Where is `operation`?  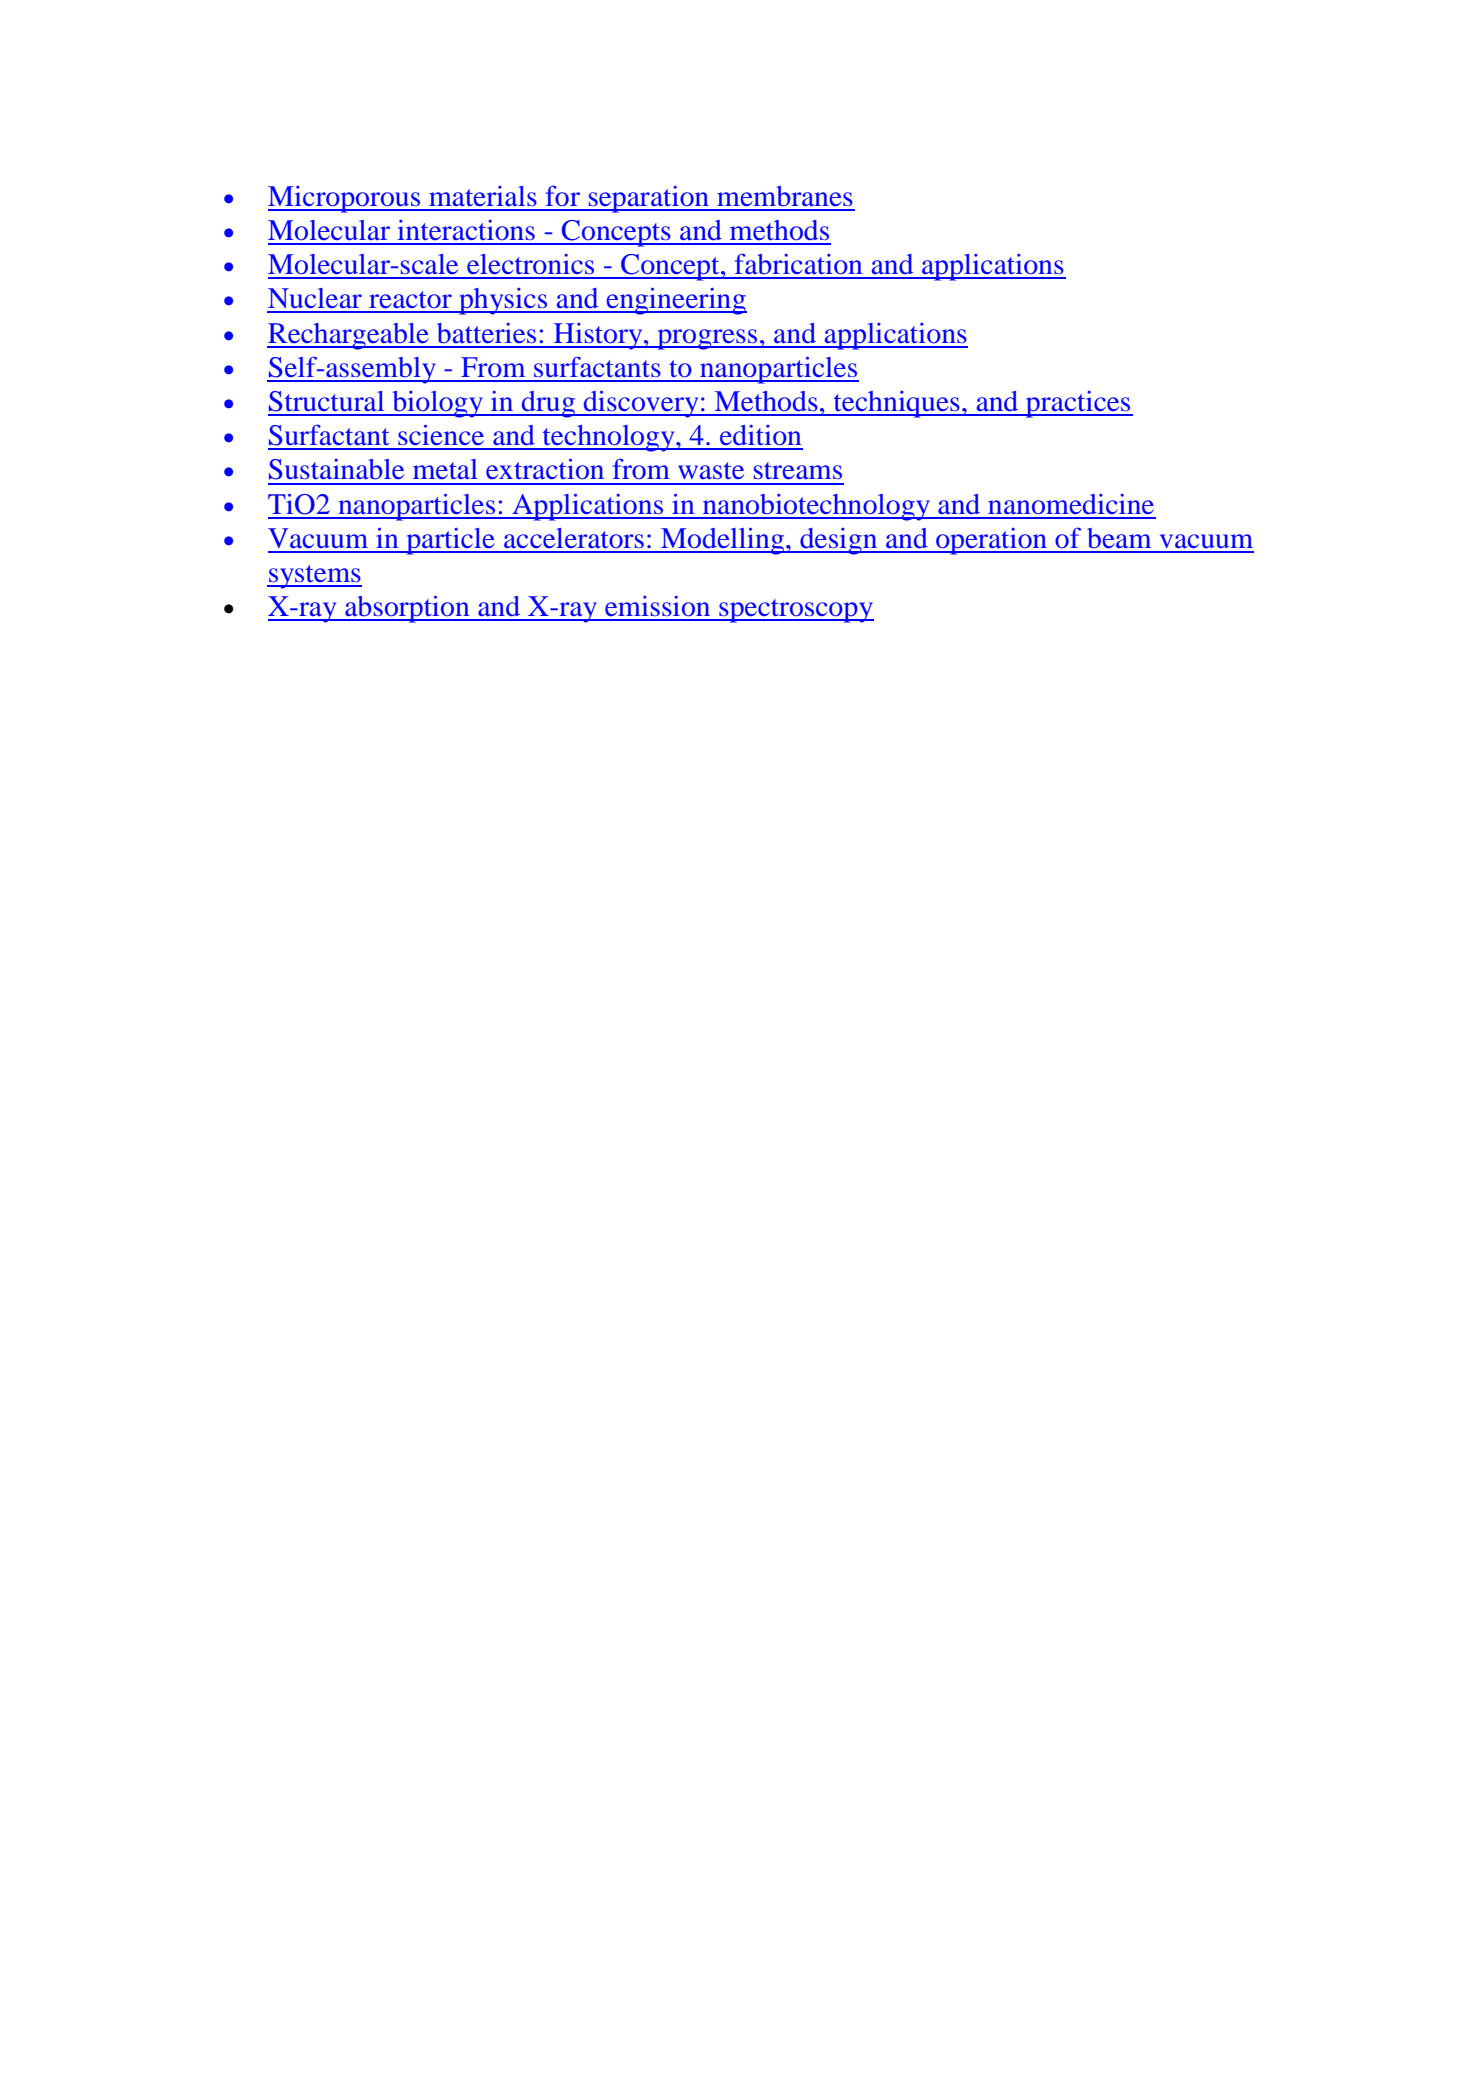
operation is located at coordinates (992, 541).
